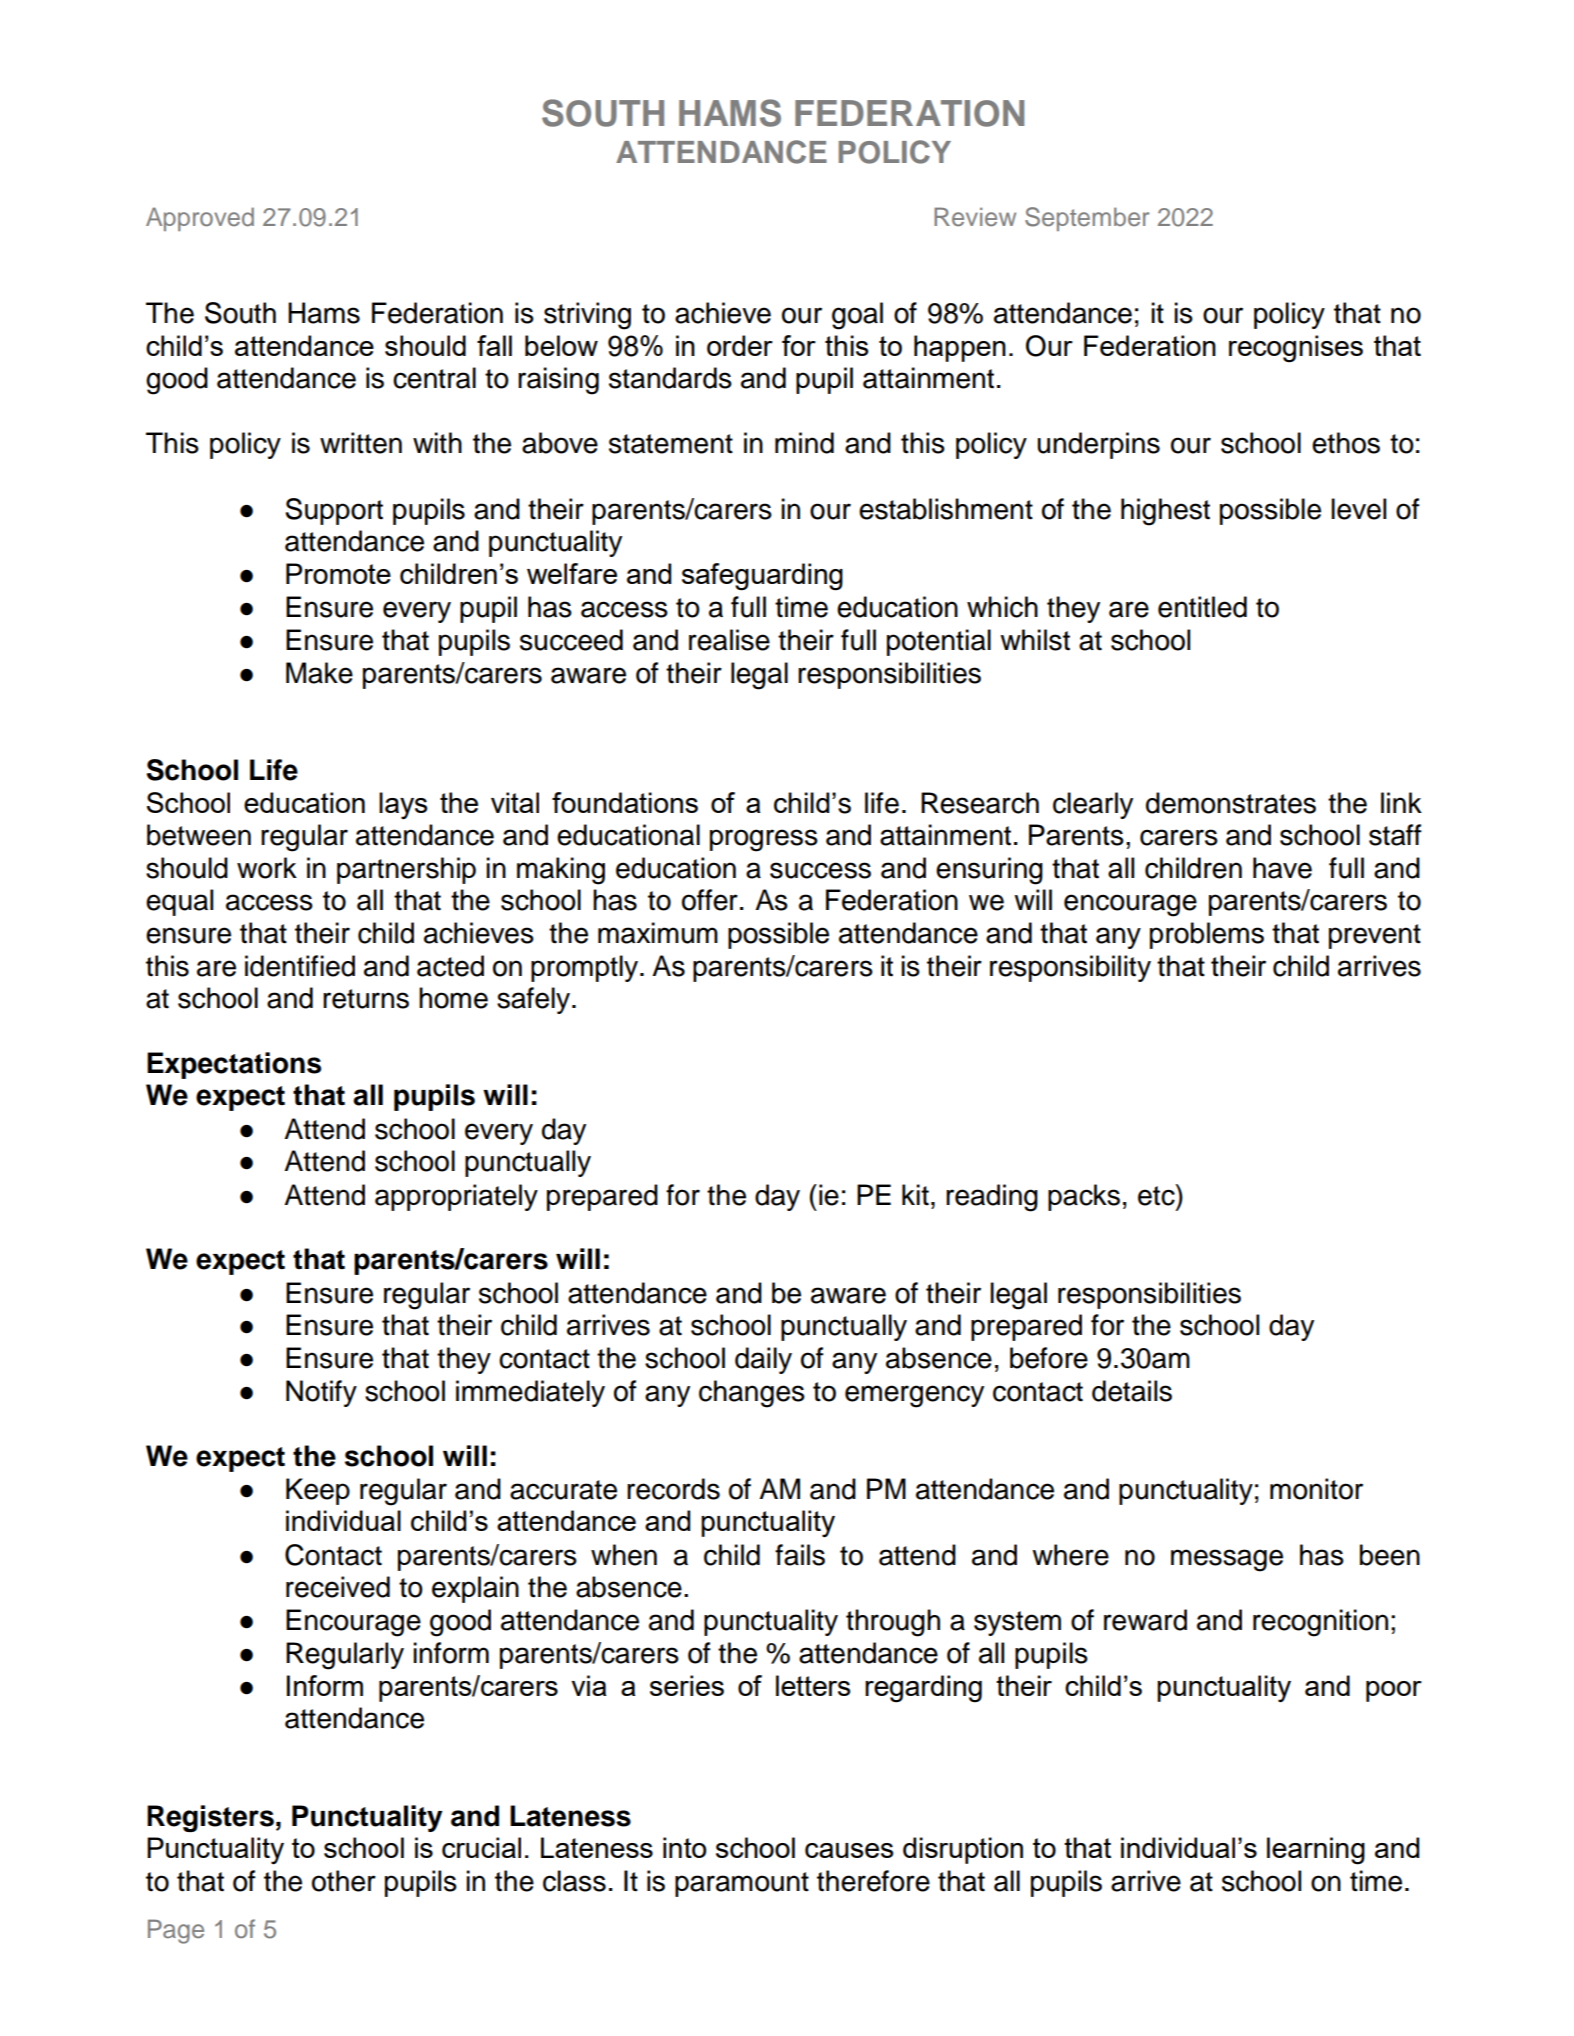 The height and width of the screenshot is (2036, 1574). What do you see at coordinates (857, 316) in the screenshot?
I see `goal` at bounding box center [857, 316].
